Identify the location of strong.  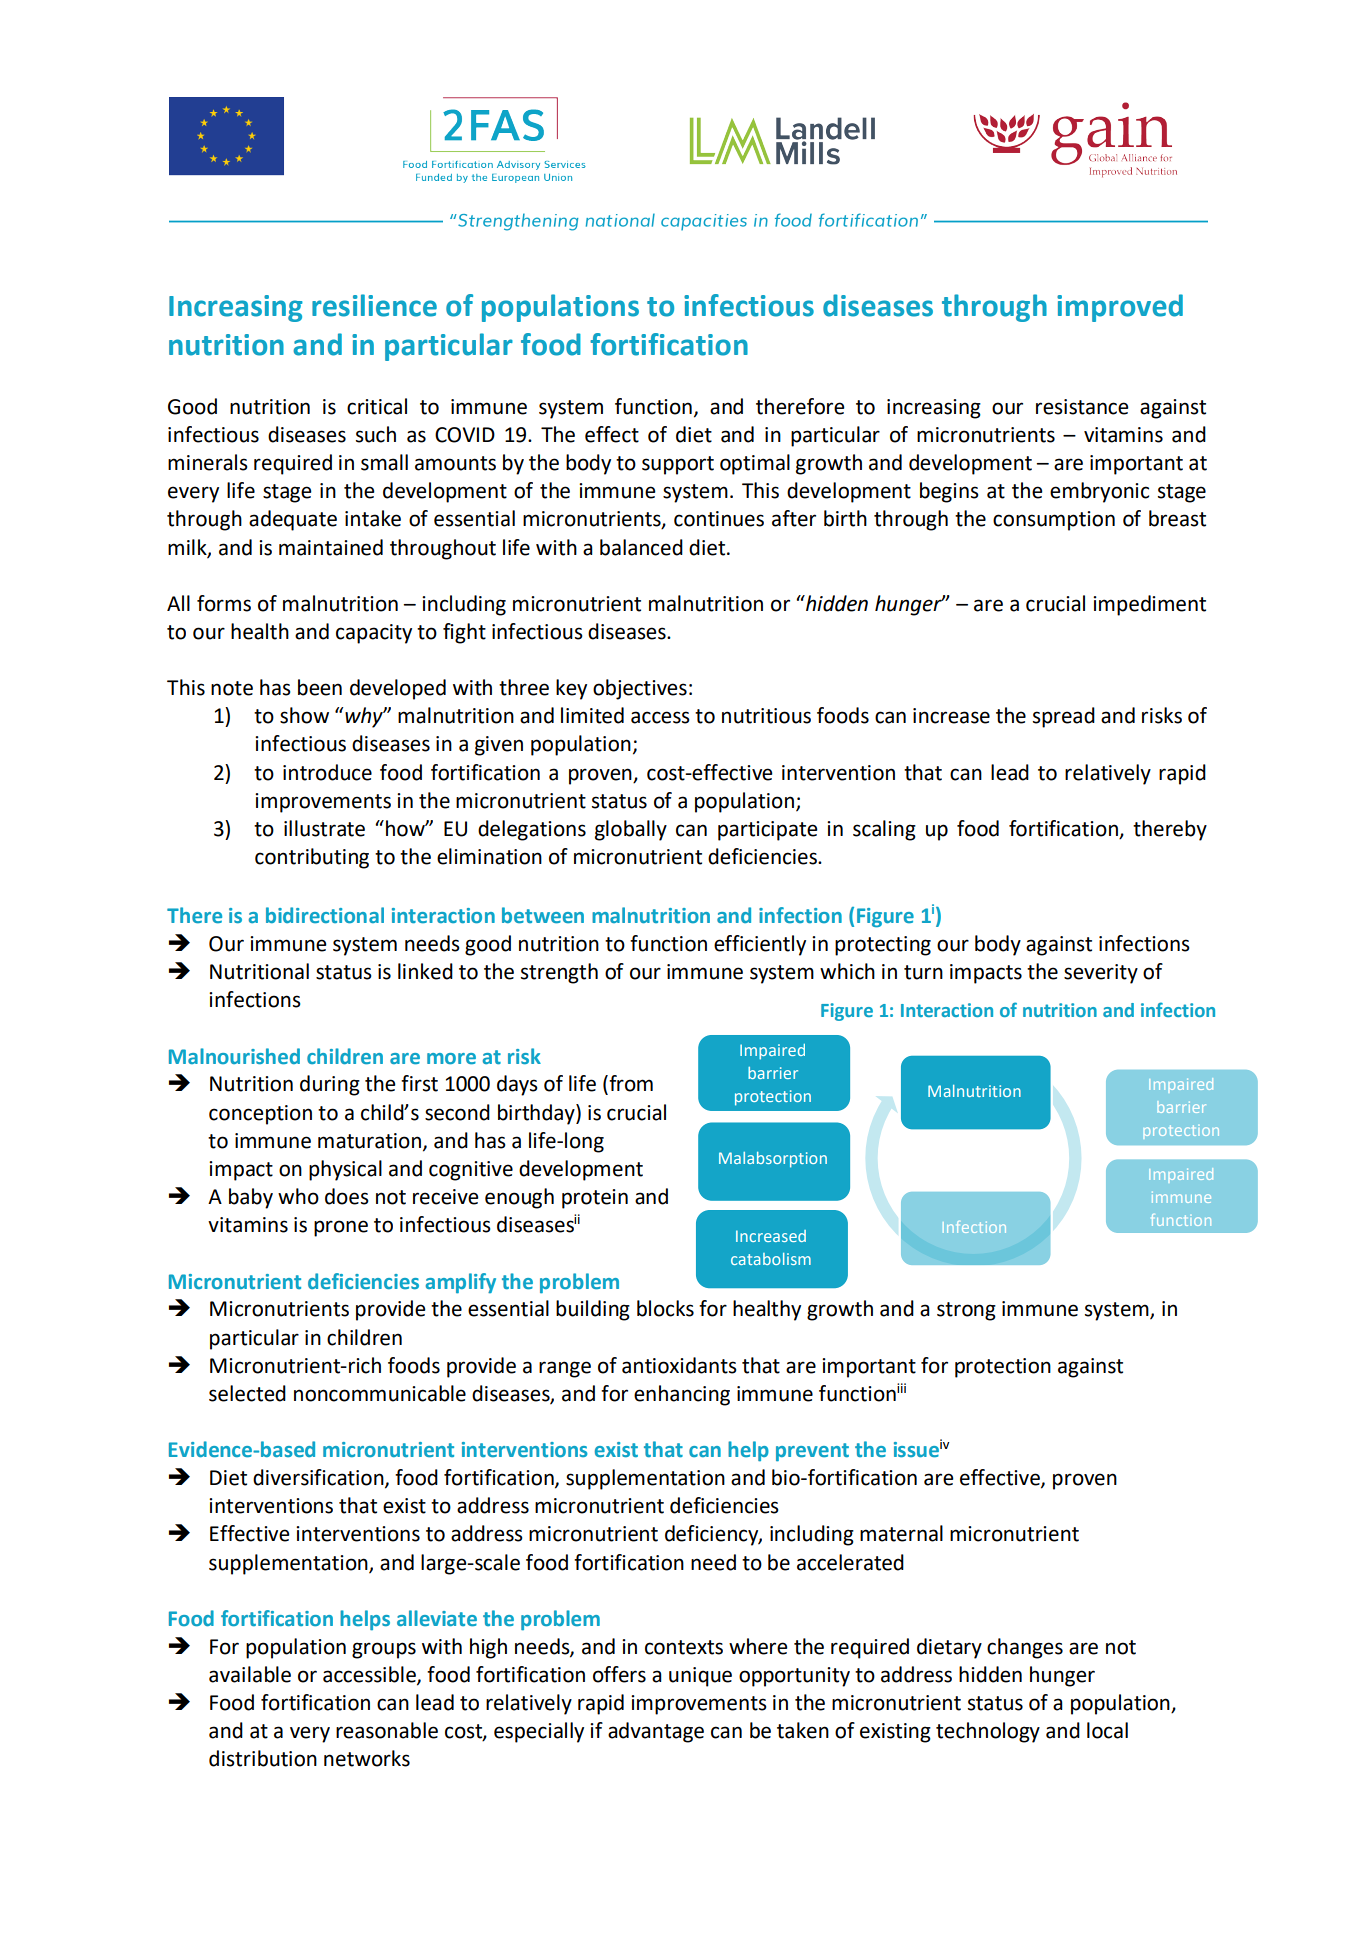
(966, 1311).
